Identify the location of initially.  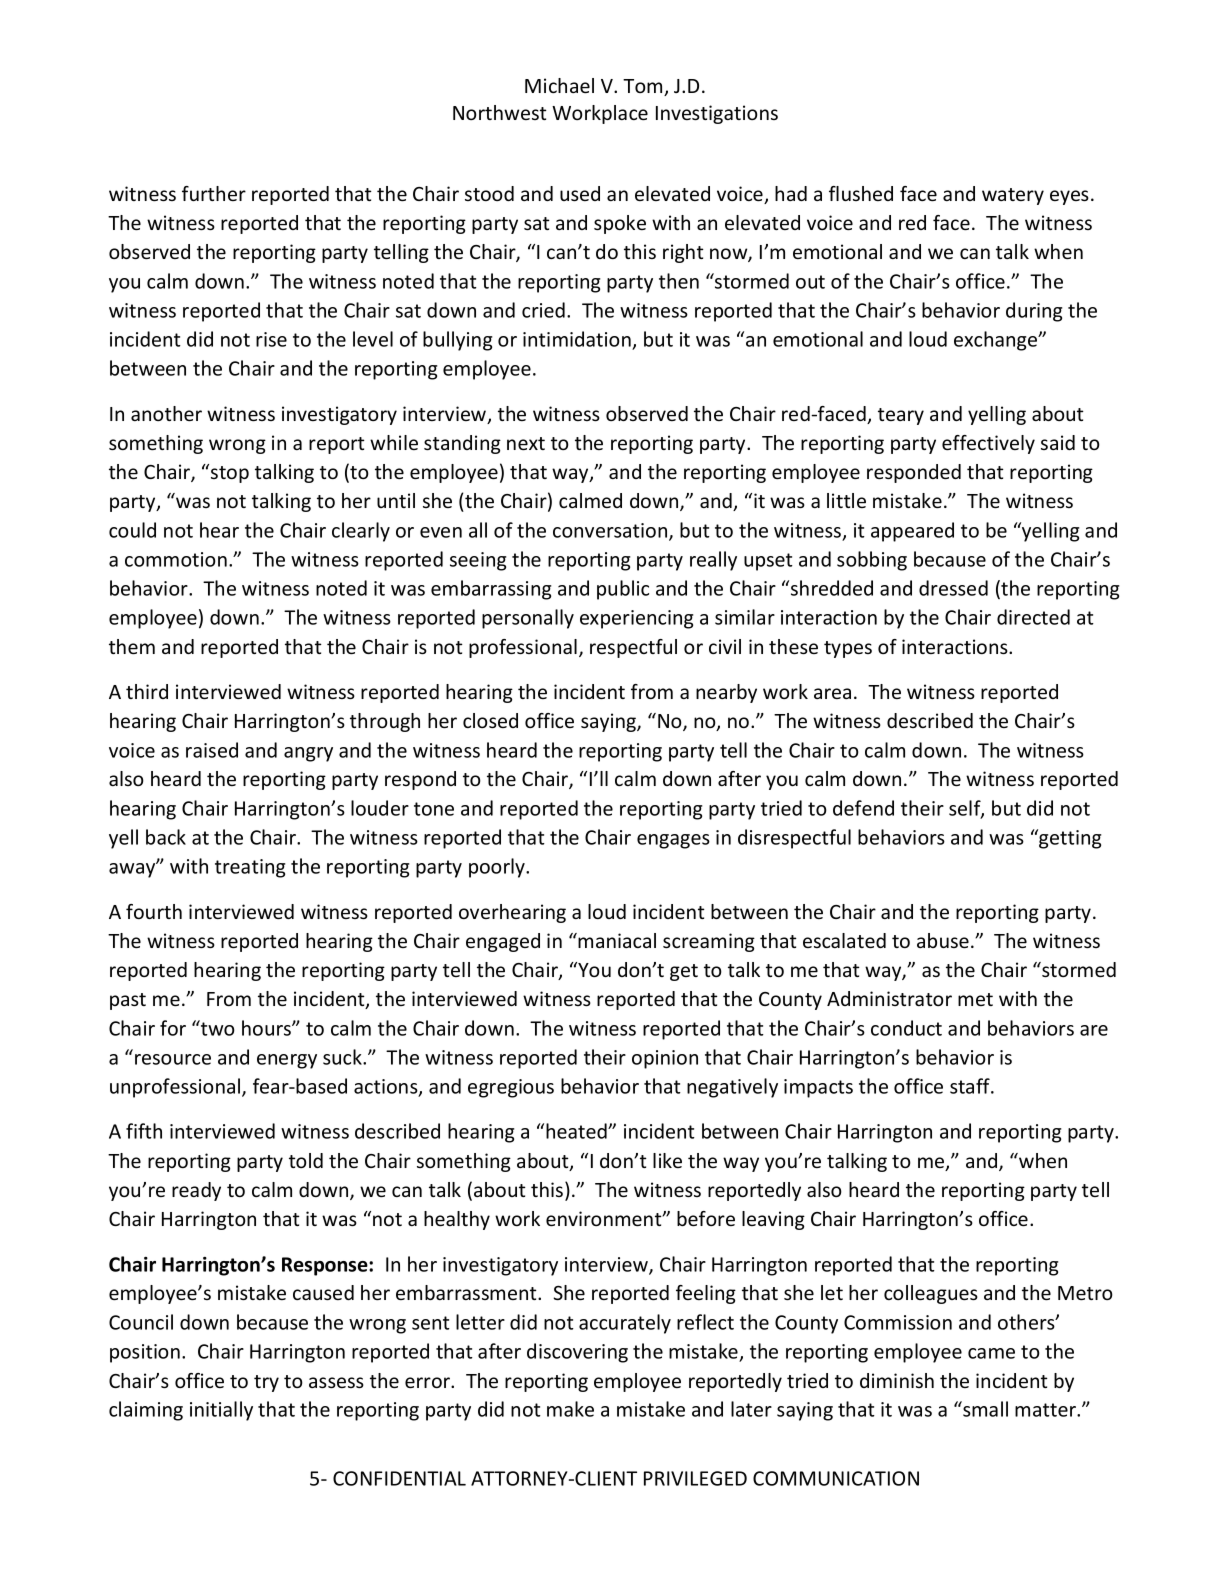
(221, 1411).
